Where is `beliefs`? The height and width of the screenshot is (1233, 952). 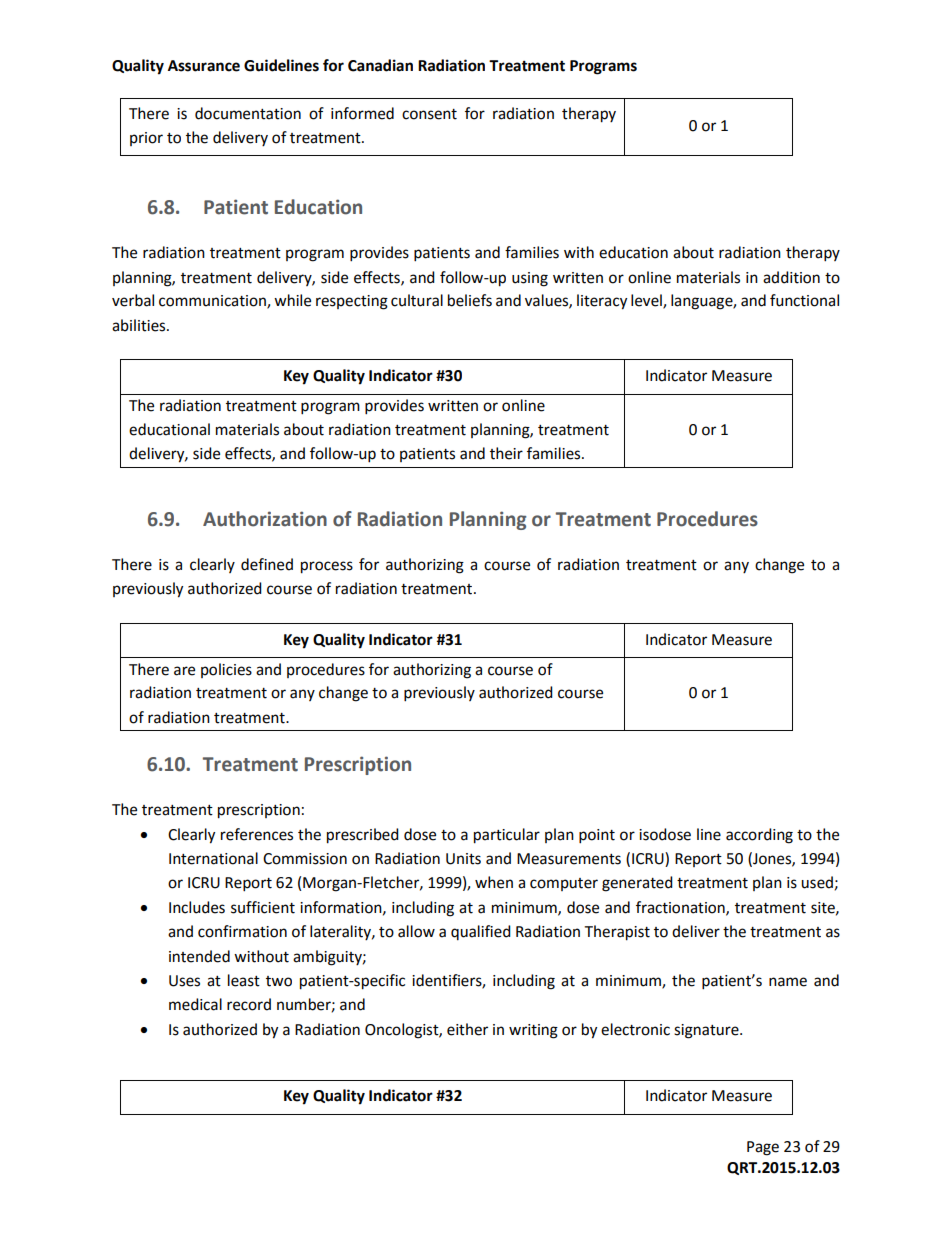
beliefs is located at coordinates (470, 300).
